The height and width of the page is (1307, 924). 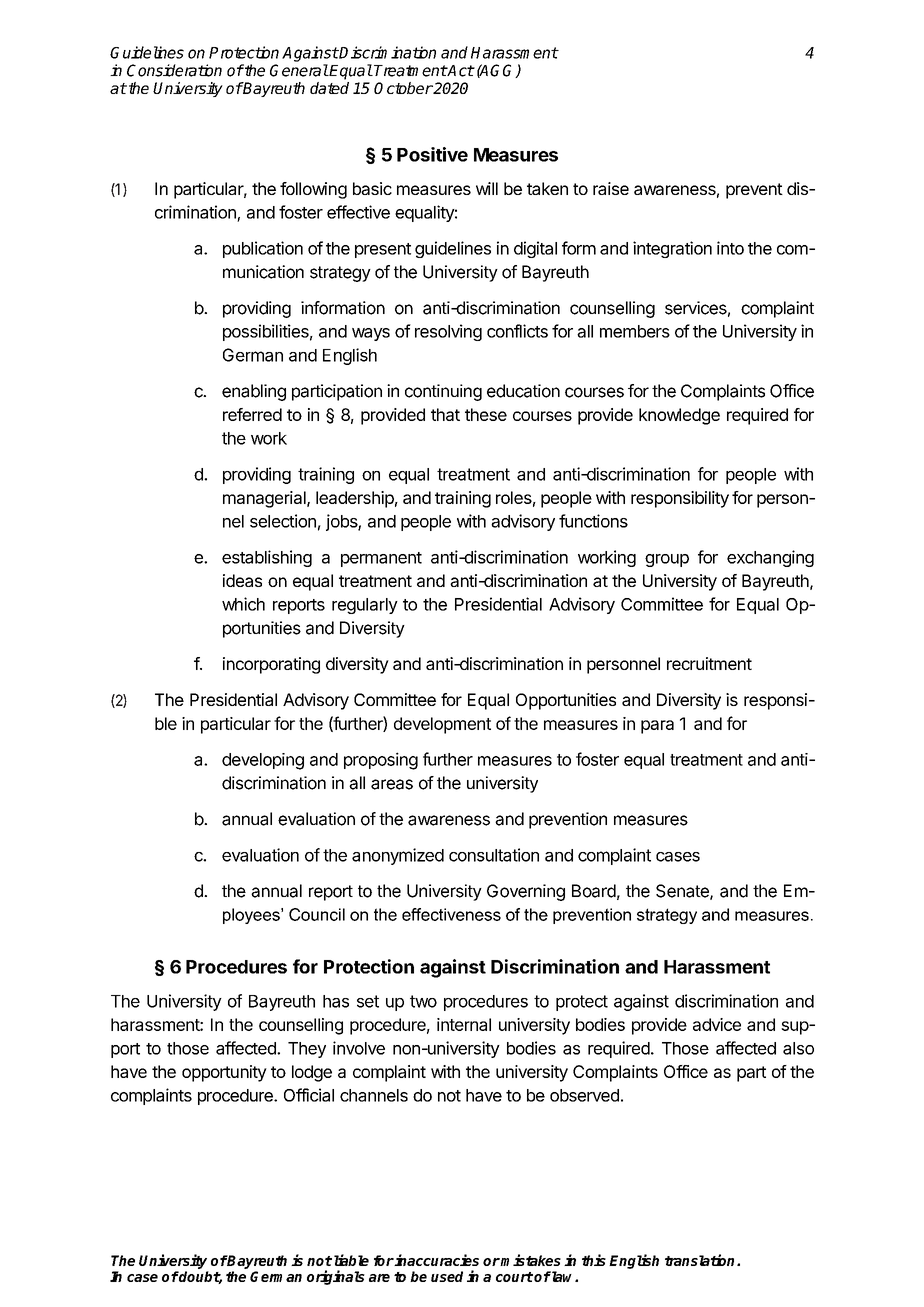 I want to click on raise, so click(x=611, y=188).
